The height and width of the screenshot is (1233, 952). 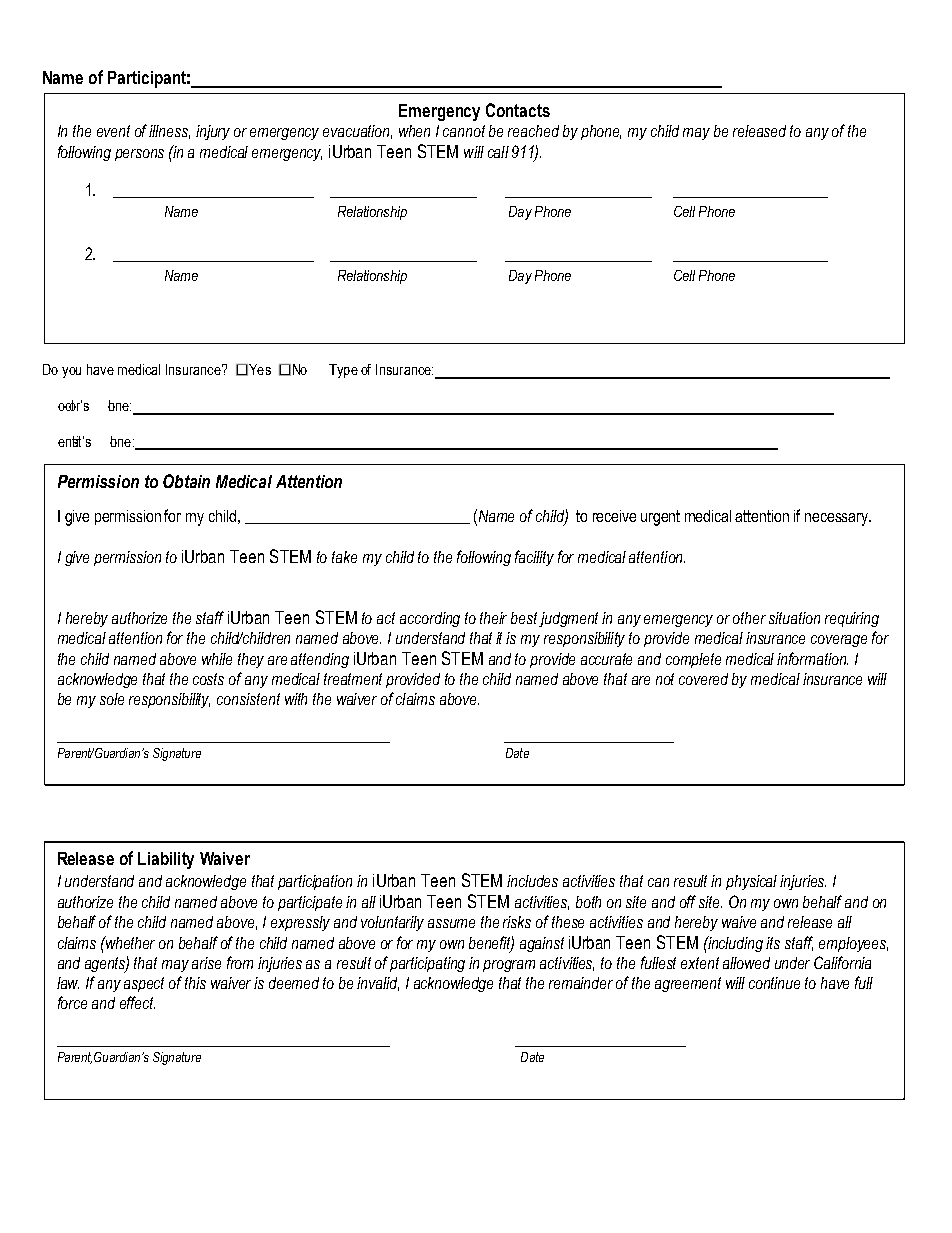 I want to click on covered, so click(x=703, y=679).
